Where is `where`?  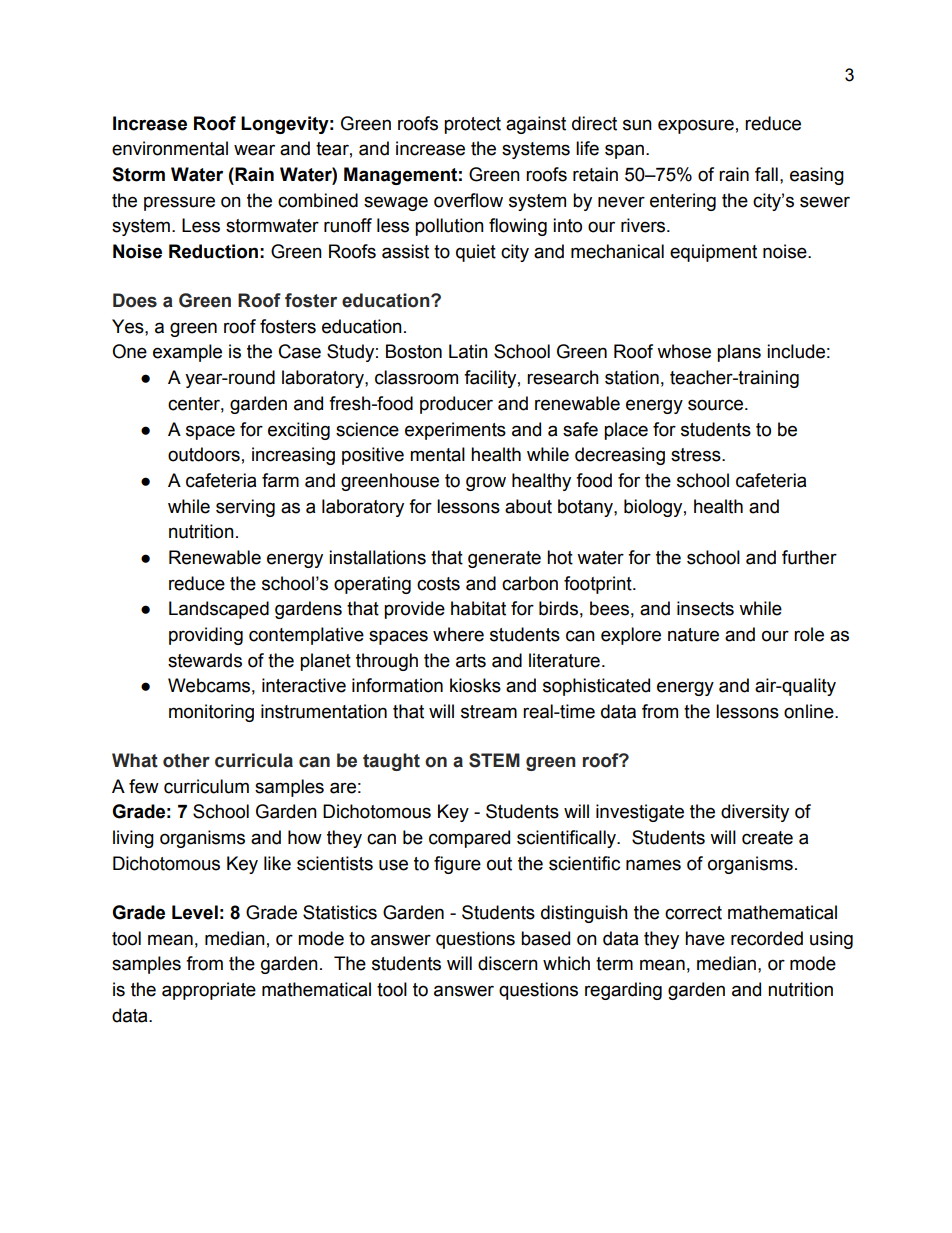
where is located at coordinates (458, 634).
